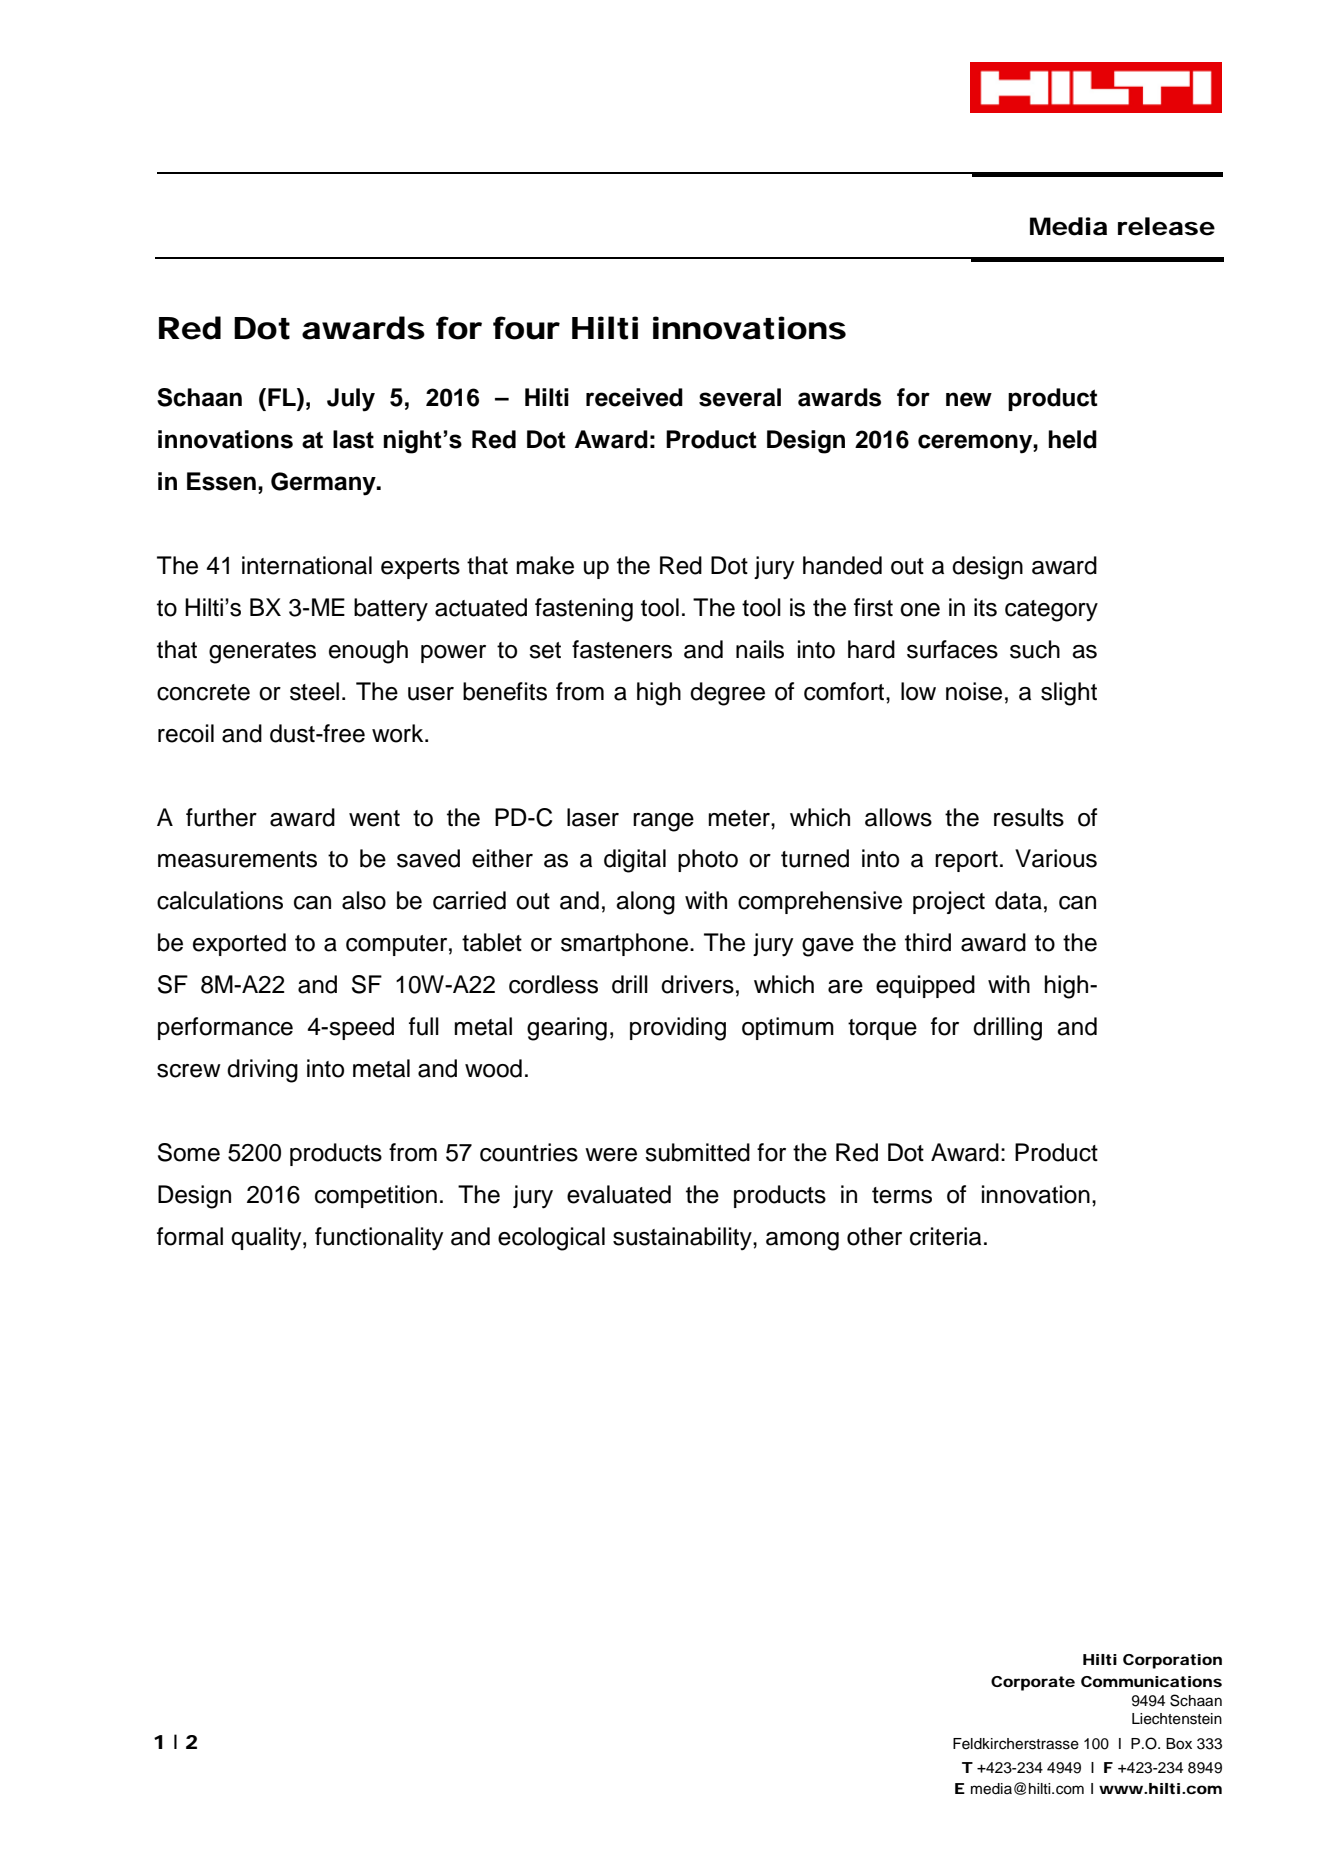  I want to click on held, so click(1072, 439).
